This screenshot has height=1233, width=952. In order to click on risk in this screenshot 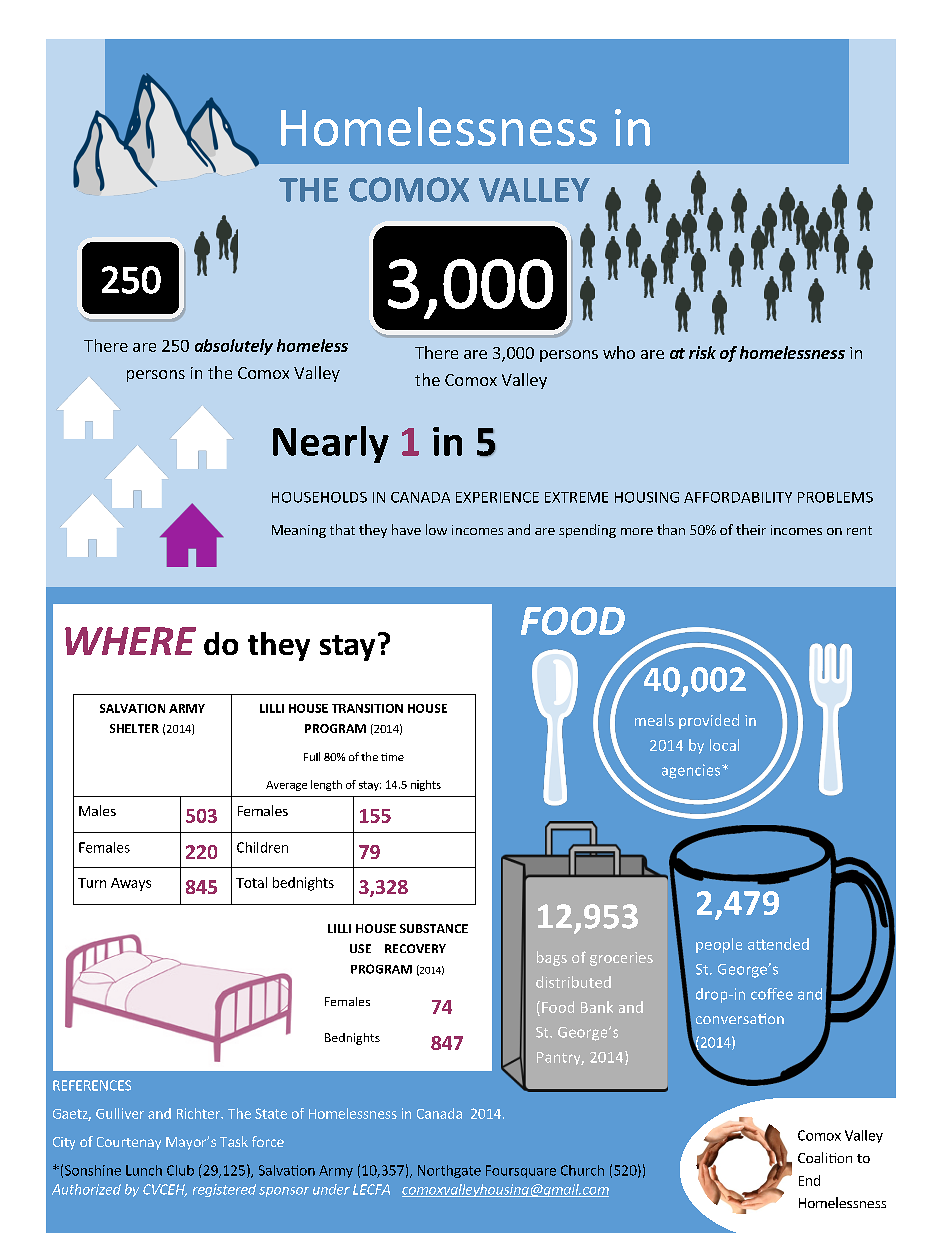, I will do `click(702, 352)`.
